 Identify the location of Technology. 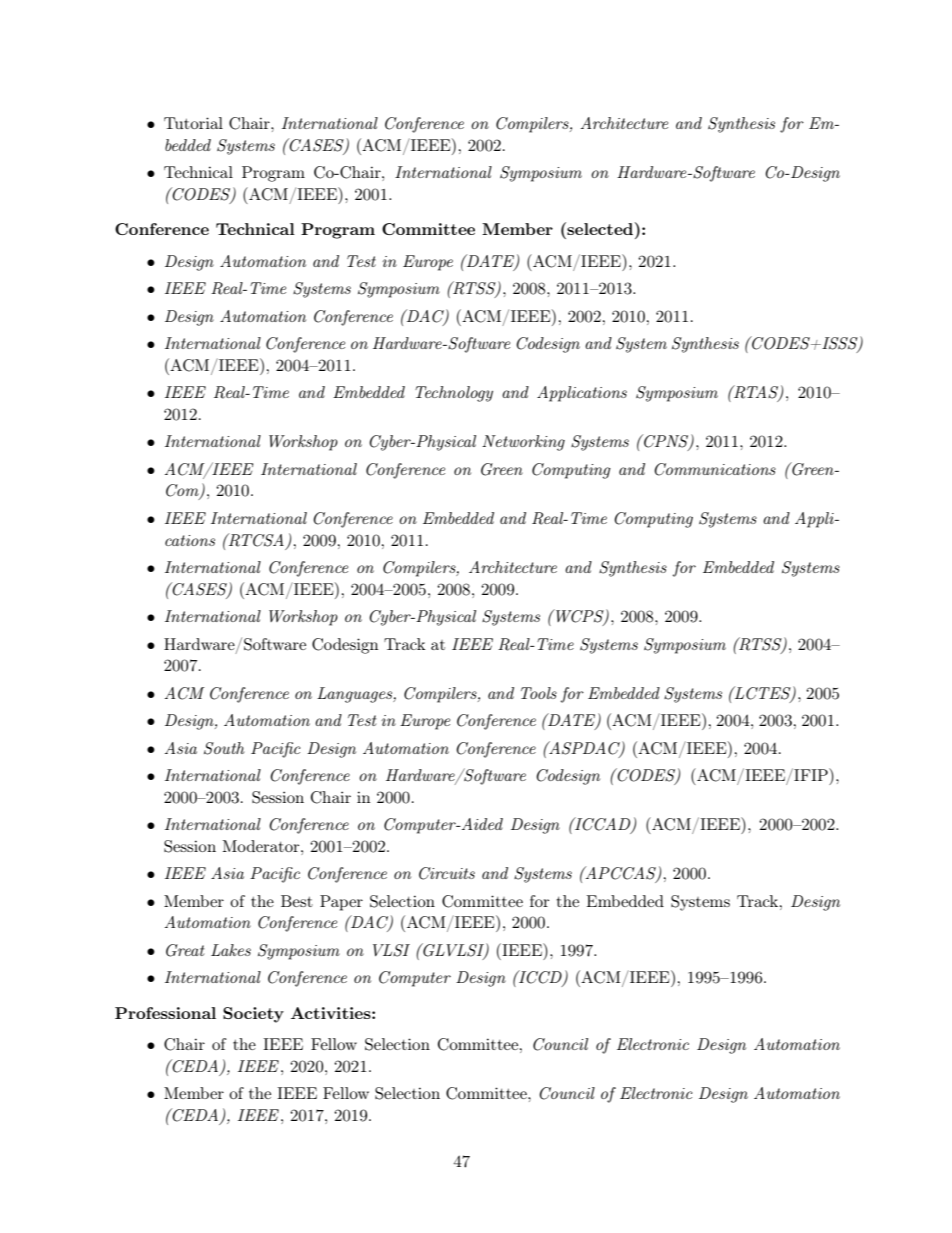
(454, 394).
